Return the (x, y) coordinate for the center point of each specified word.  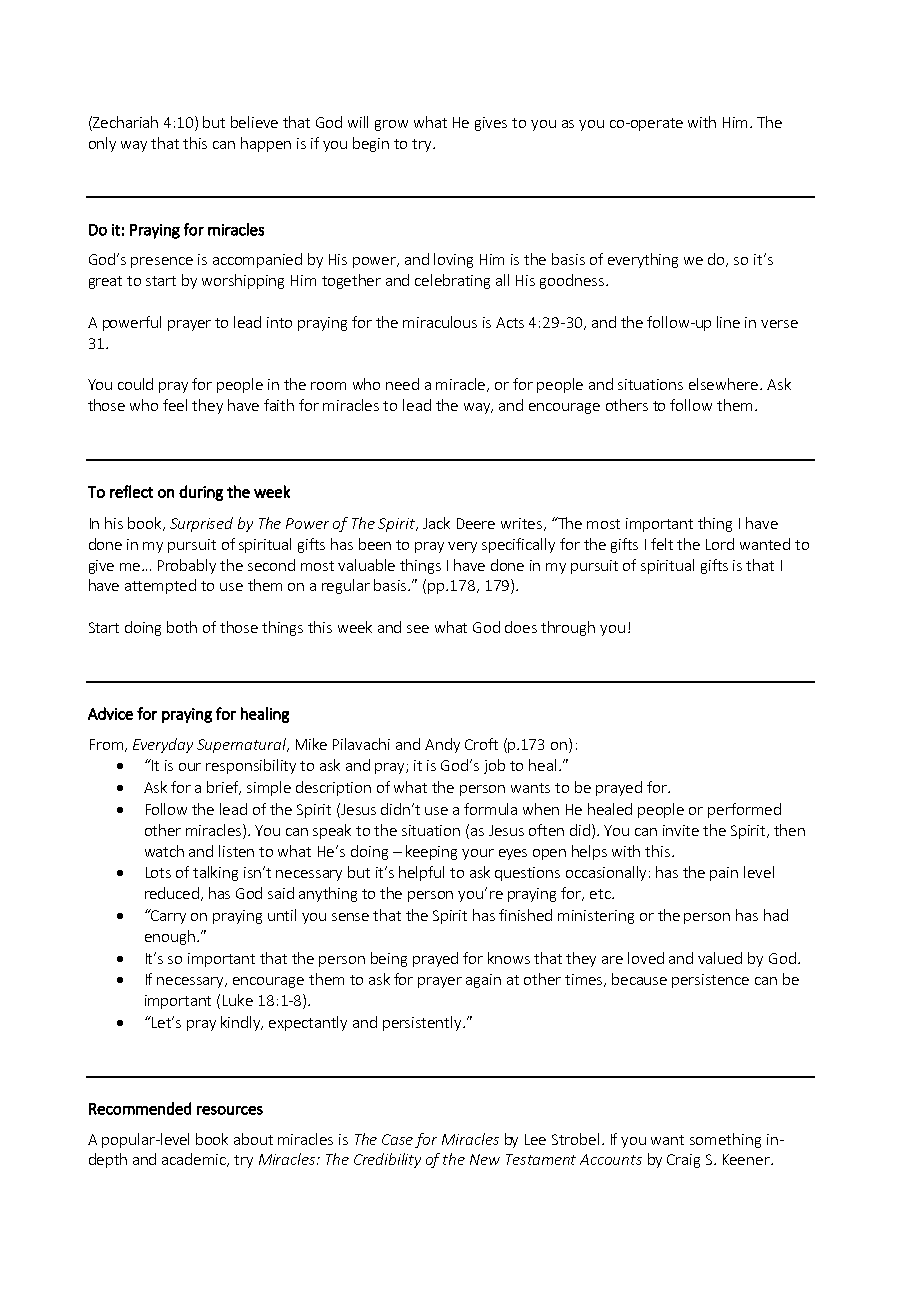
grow (391, 125)
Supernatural (243, 745)
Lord (720, 544)
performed (744, 810)
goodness (573, 281)
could (135, 384)
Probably (187, 566)
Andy (442, 745)
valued (720, 958)
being (389, 959)
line (728, 322)
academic (195, 1160)
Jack (436, 523)
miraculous (440, 322)
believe (254, 122)
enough (170, 937)
